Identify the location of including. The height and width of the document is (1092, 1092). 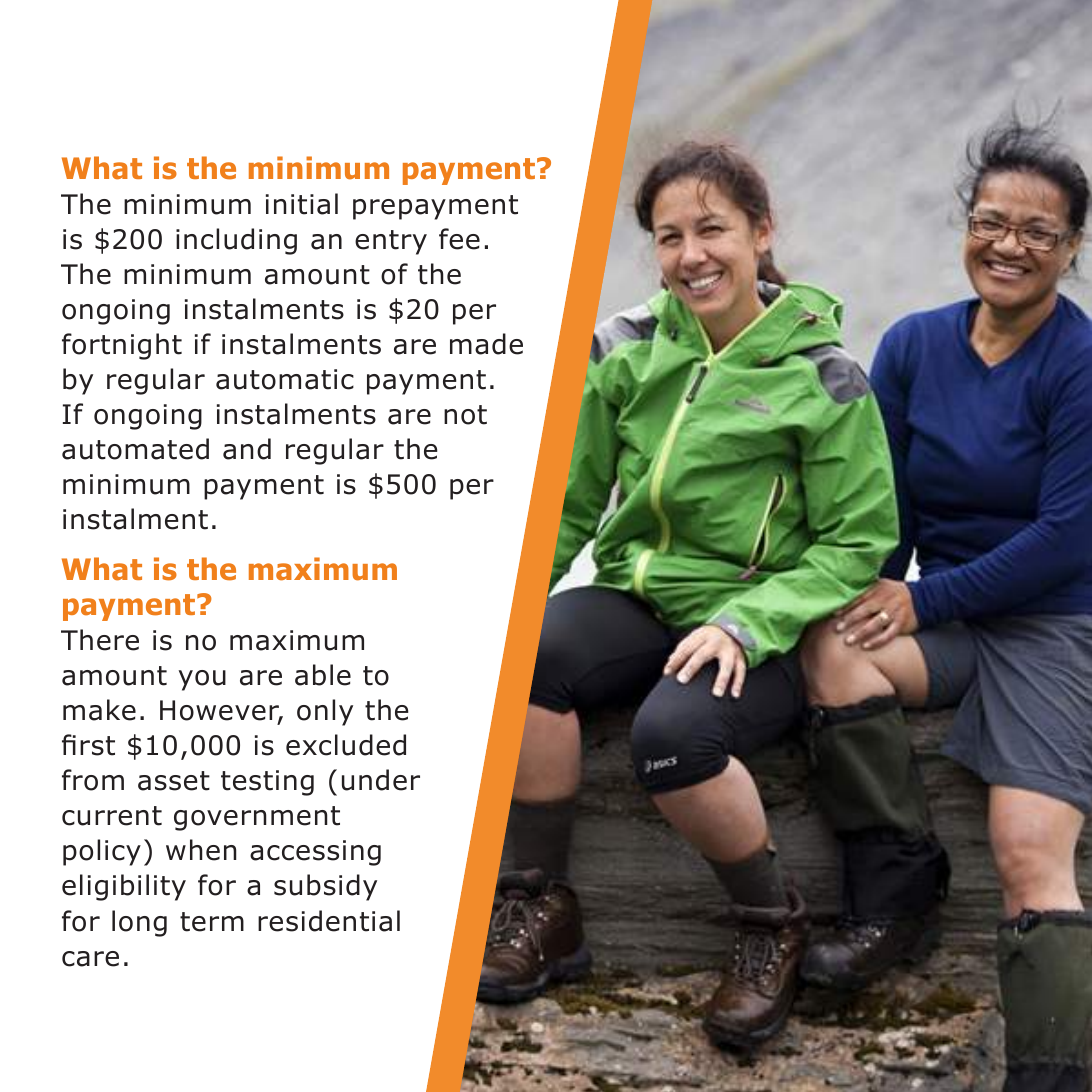
(236, 241).
